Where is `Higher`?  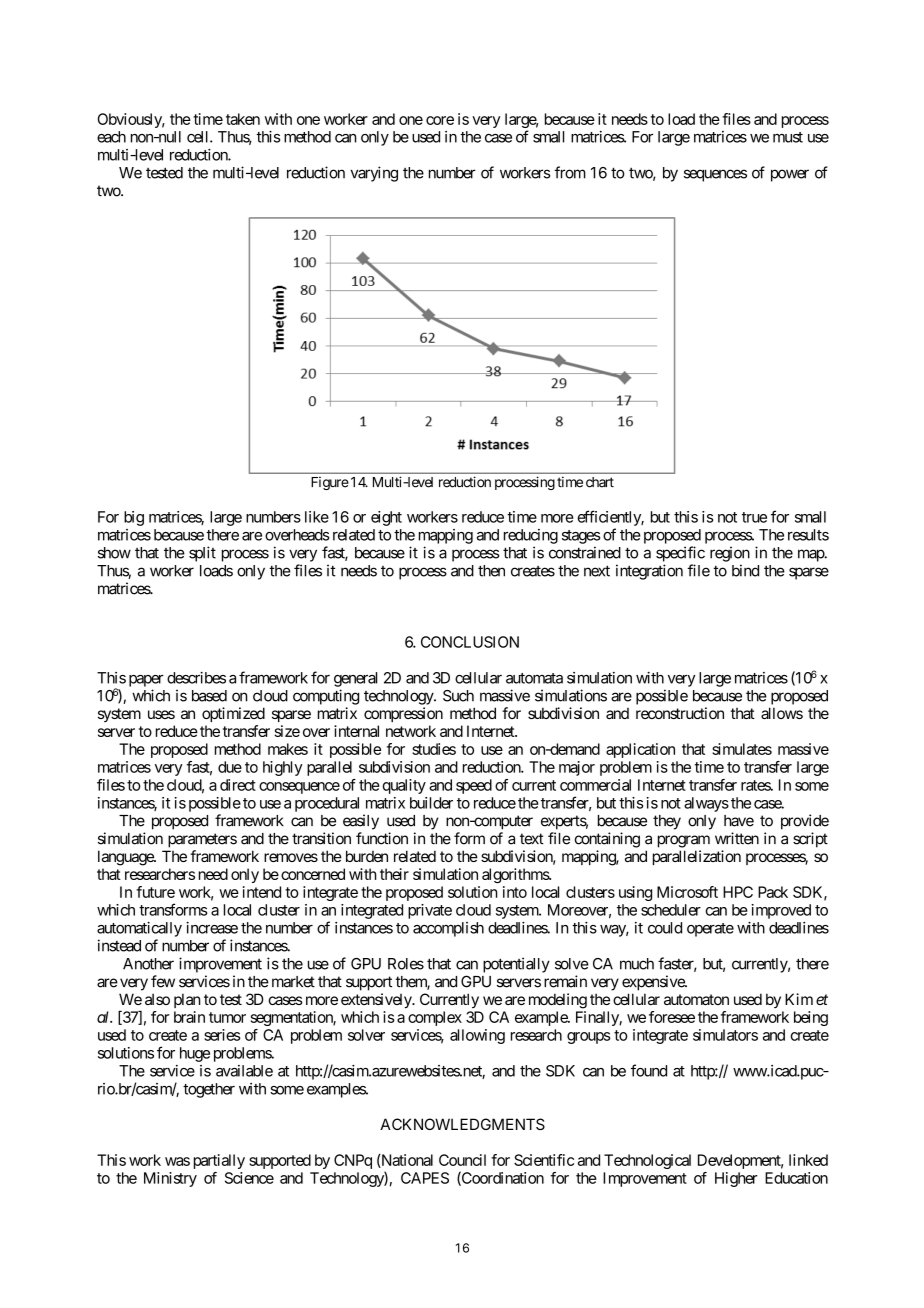 Higher is located at coordinates (736, 1179).
